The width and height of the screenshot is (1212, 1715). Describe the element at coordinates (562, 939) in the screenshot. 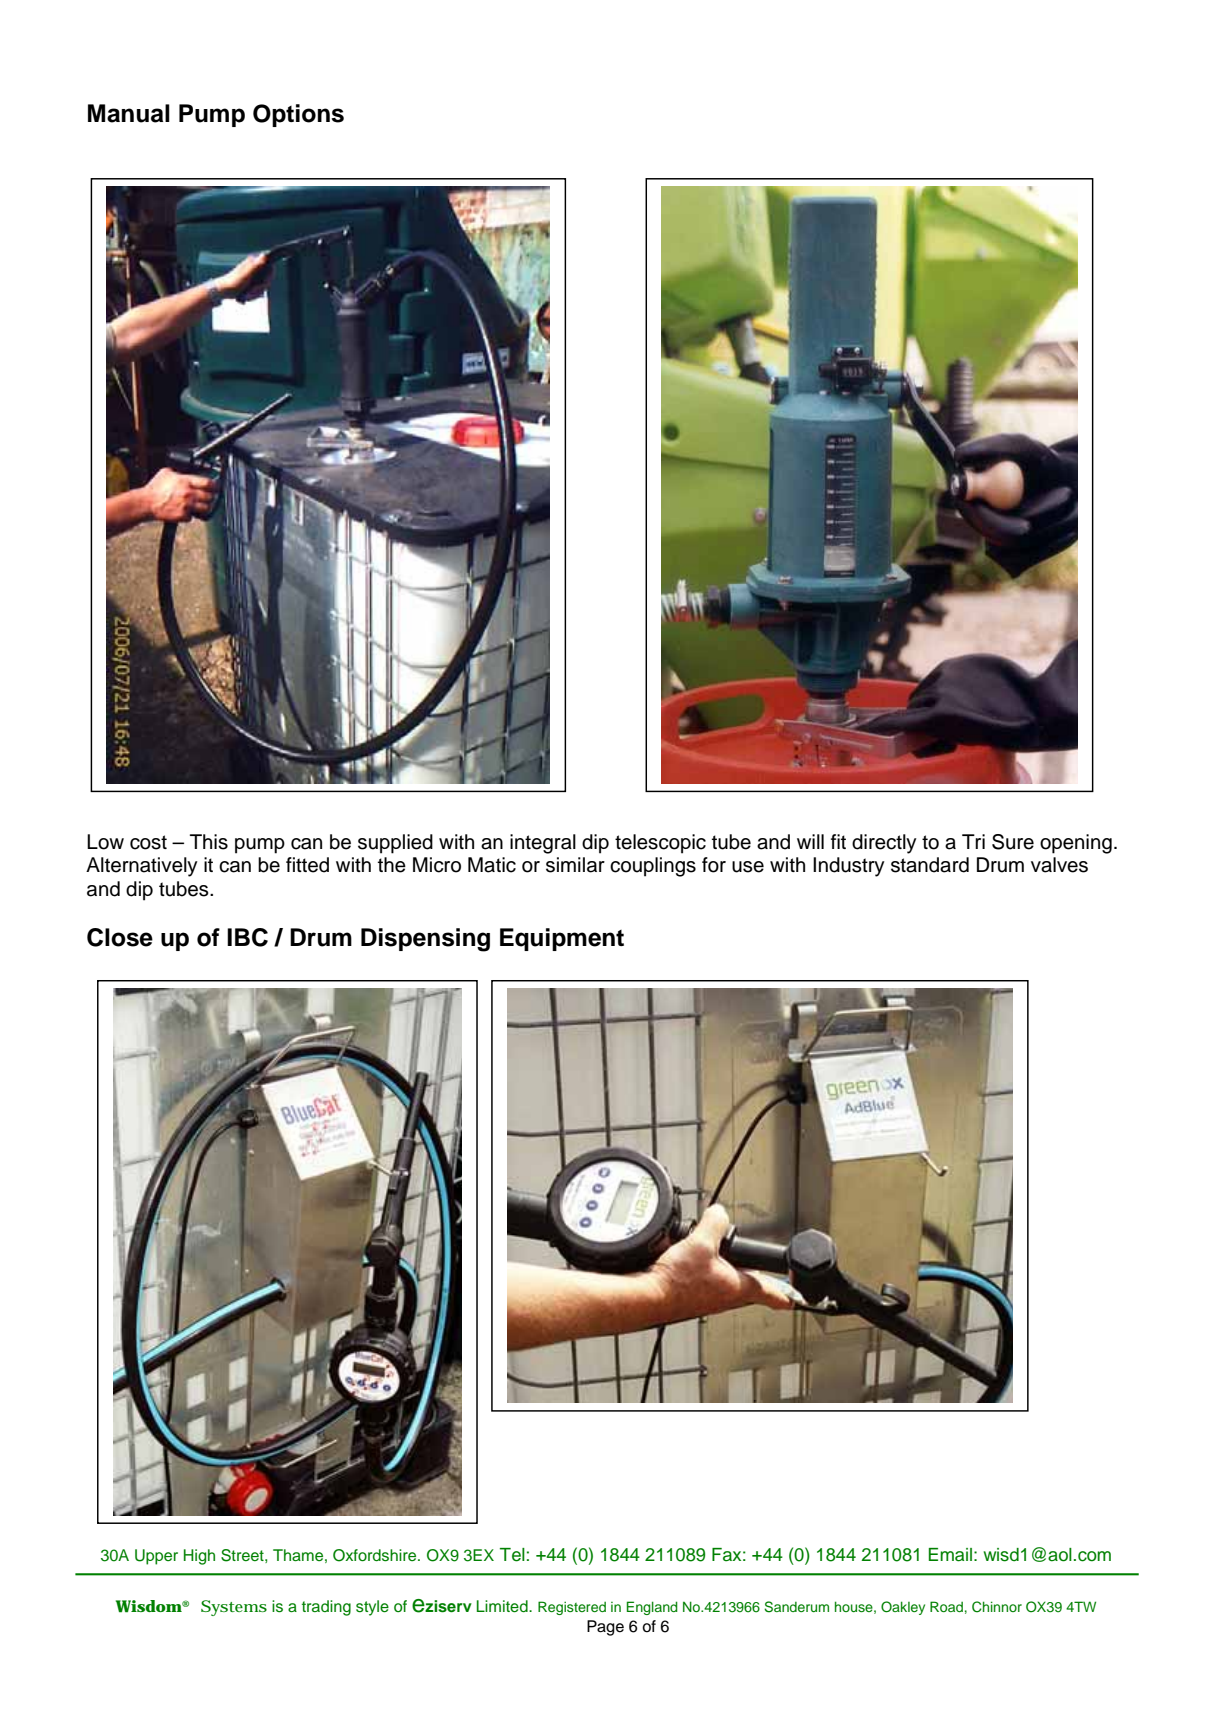

I see `Equipment` at that location.
